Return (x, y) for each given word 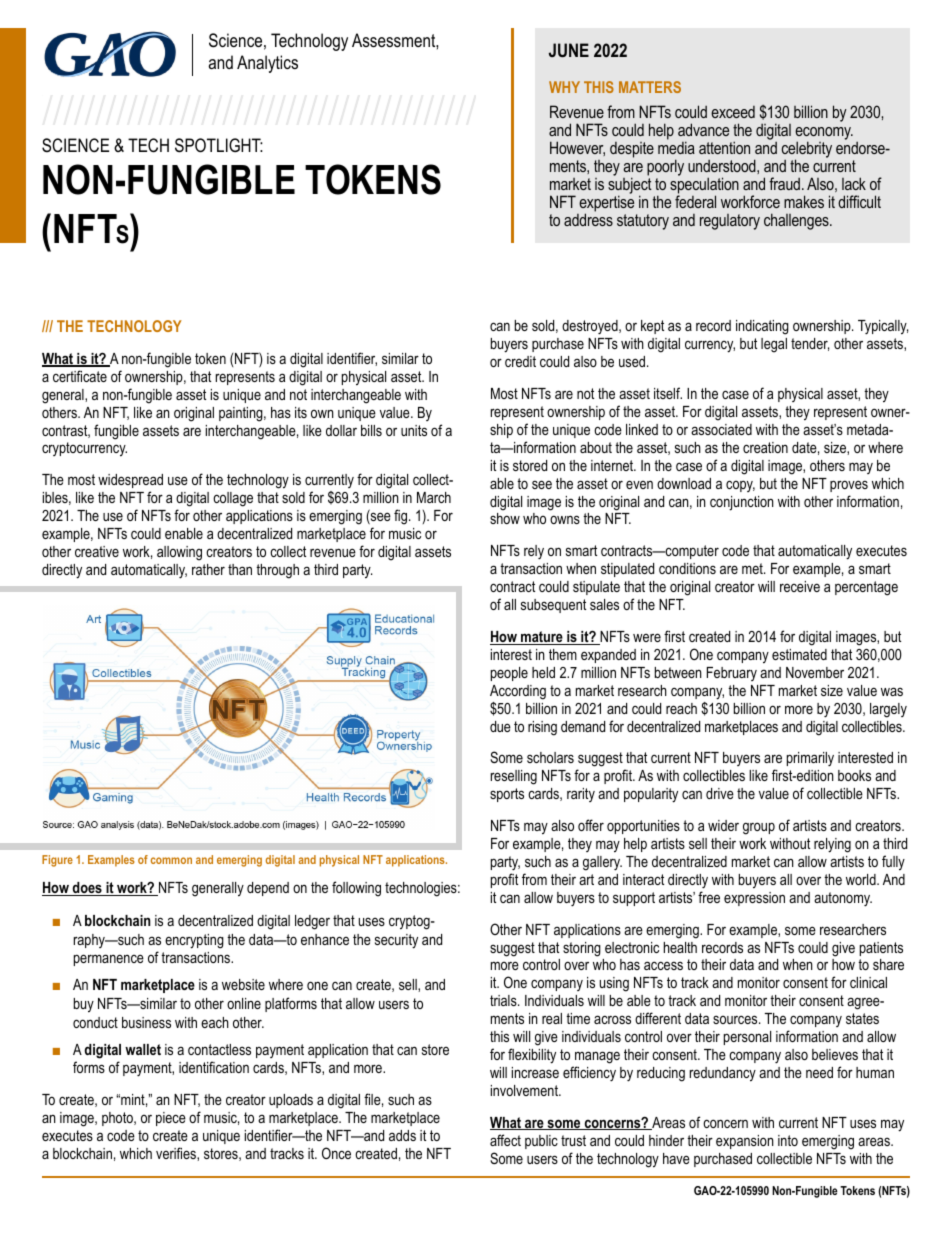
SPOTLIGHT (219, 145)
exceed (733, 112)
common (171, 860)
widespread (130, 481)
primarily (810, 759)
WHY (564, 87)
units (414, 430)
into (788, 1140)
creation (765, 447)
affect (505, 1140)
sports (507, 795)
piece (171, 1119)
